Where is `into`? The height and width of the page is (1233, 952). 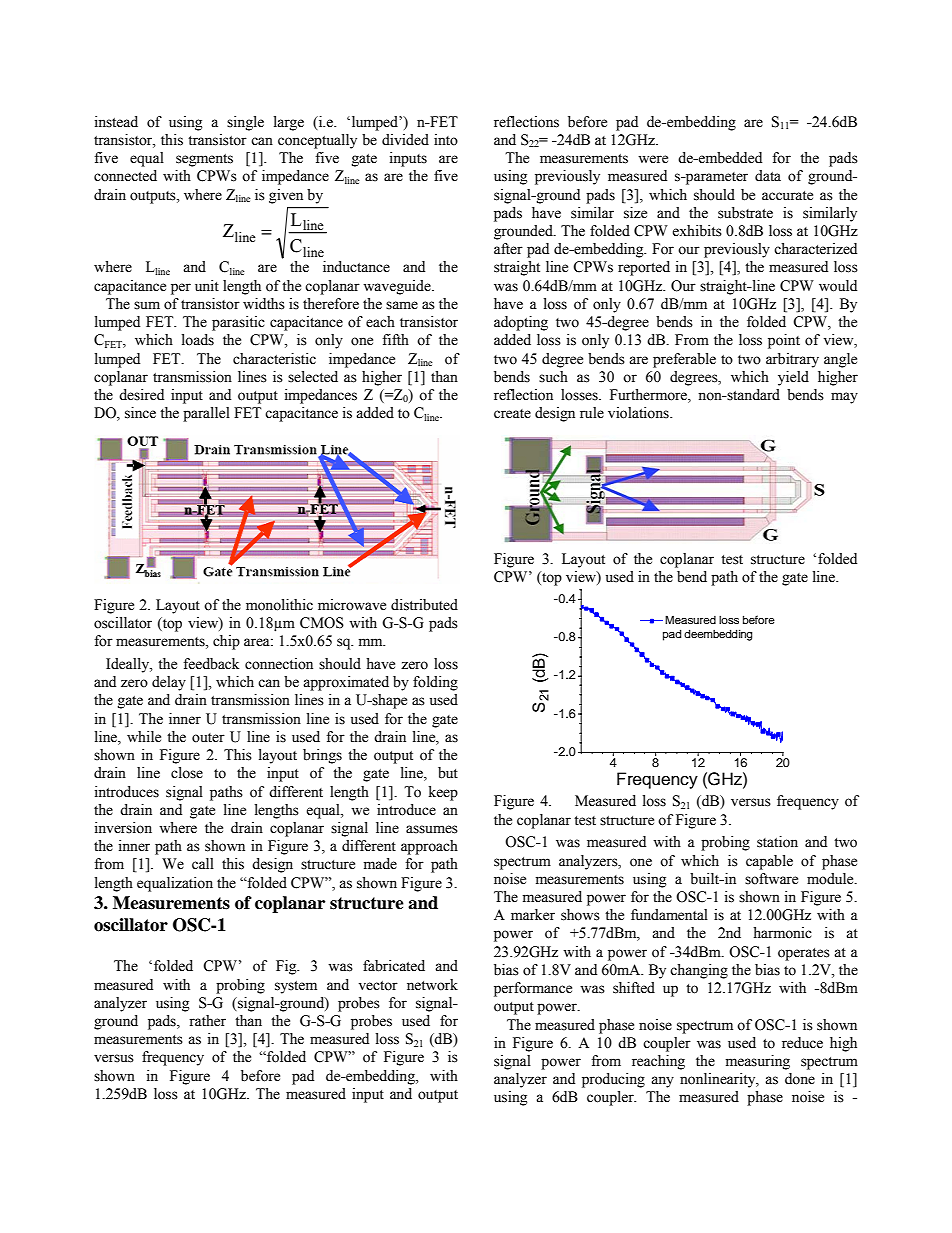
into is located at coordinates (446, 140).
